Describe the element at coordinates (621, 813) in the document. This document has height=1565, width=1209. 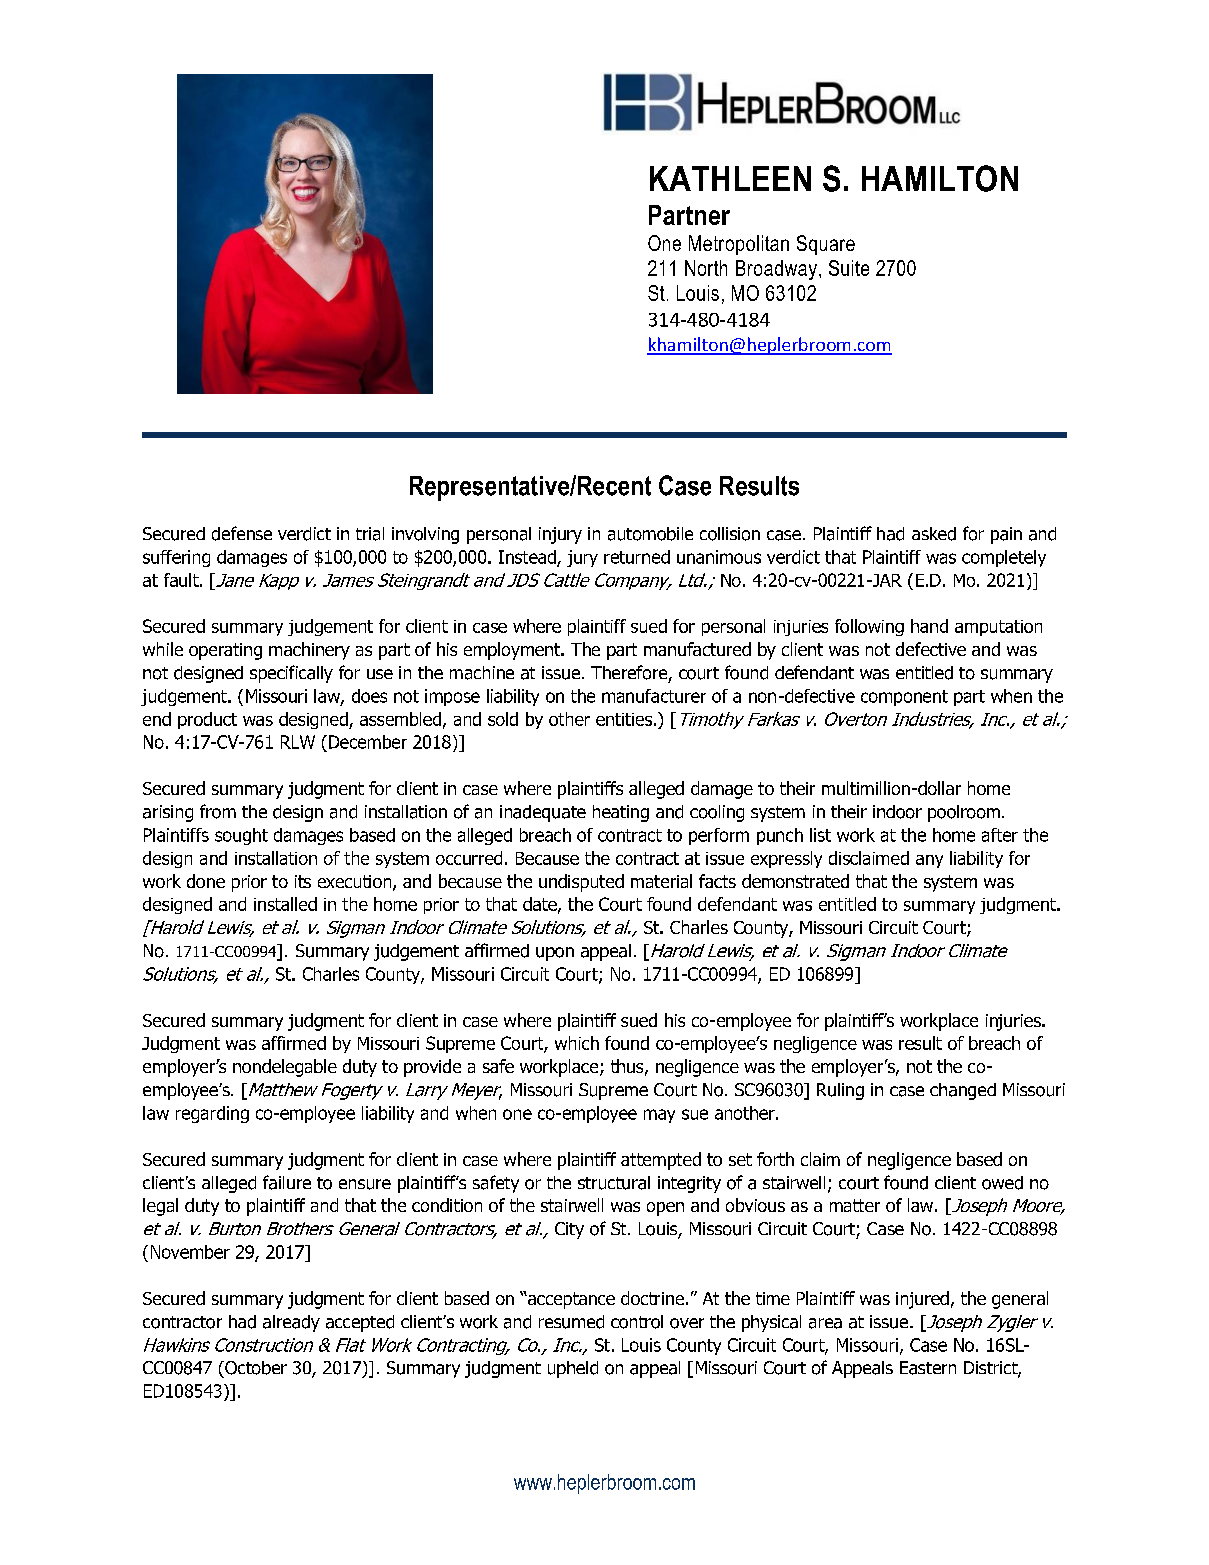
I see `heating` at that location.
